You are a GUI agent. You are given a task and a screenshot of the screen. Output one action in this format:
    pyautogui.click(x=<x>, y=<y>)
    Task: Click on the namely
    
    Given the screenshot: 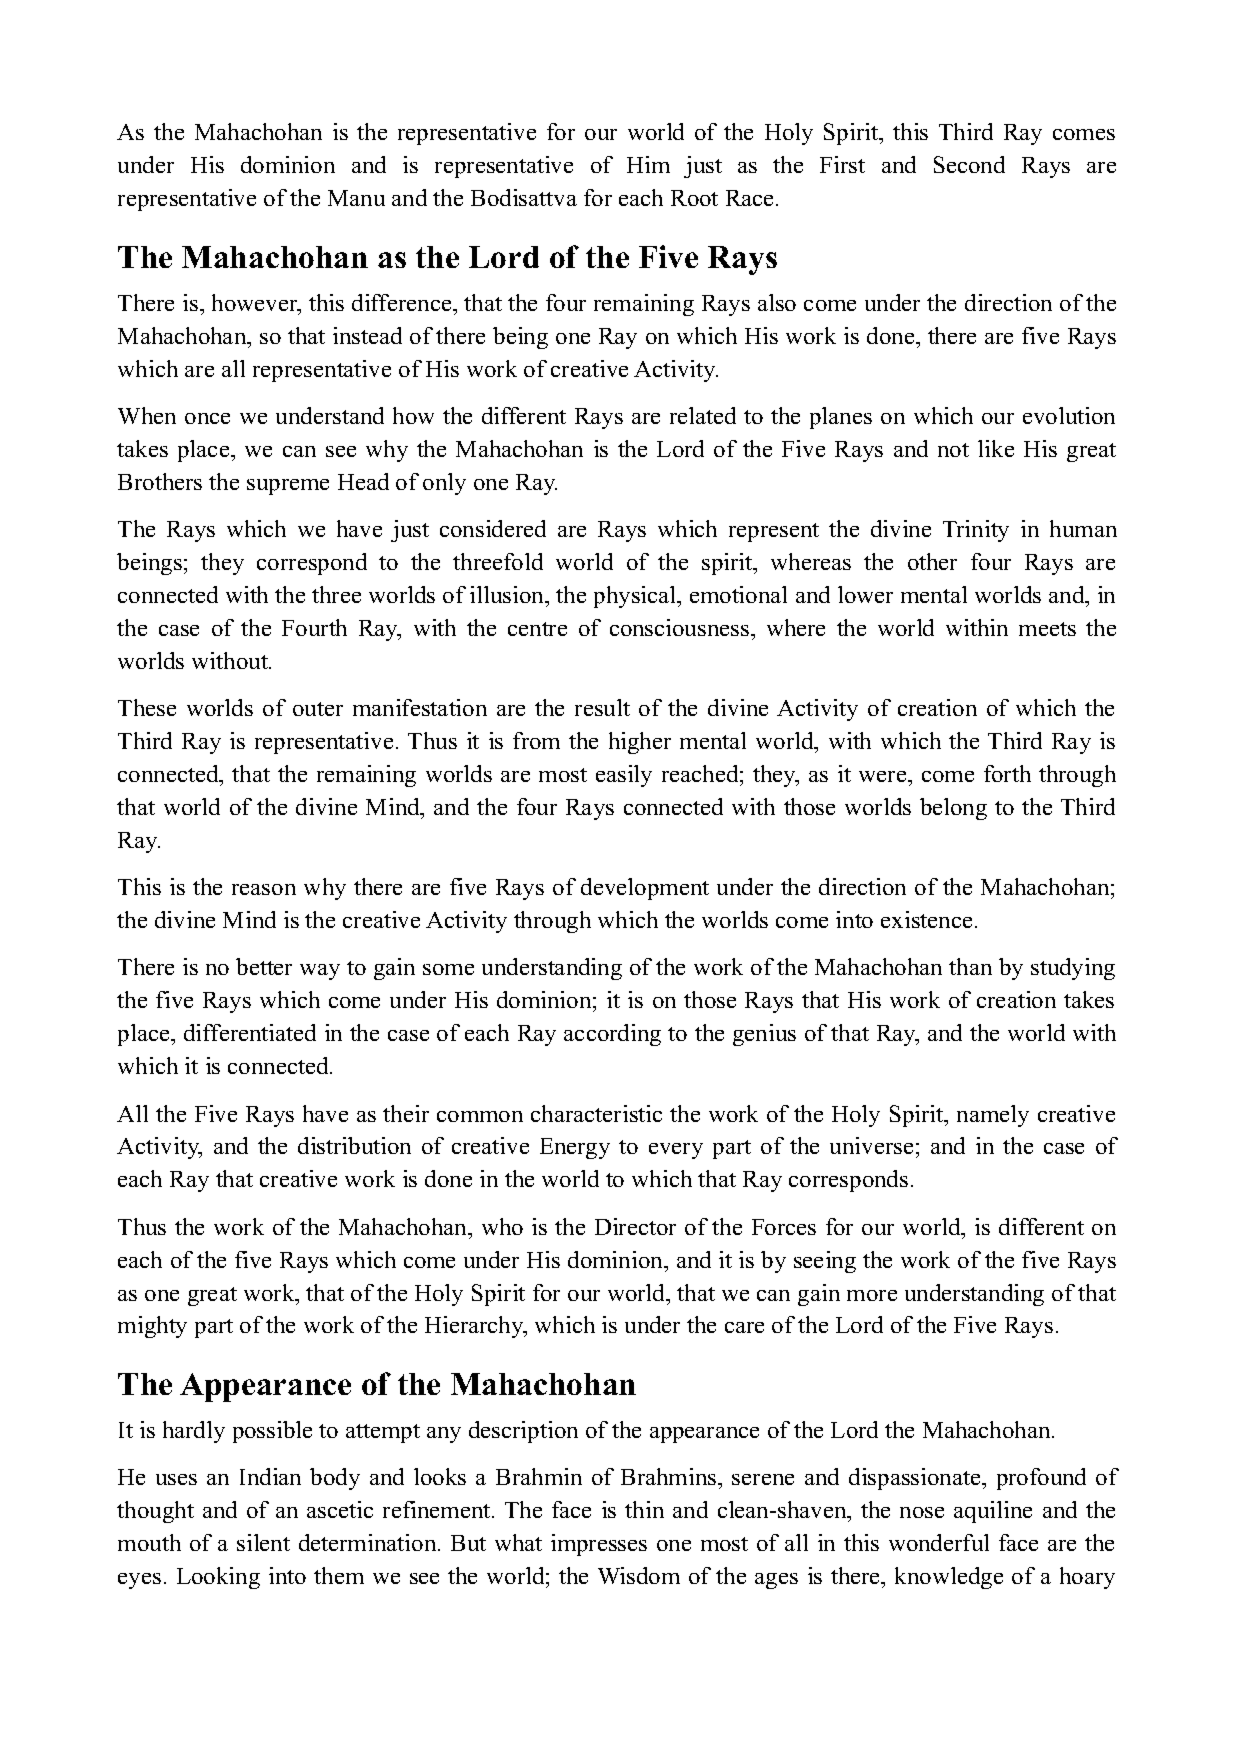 What is the action you would take?
    pyautogui.click(x=993, y=1116)
